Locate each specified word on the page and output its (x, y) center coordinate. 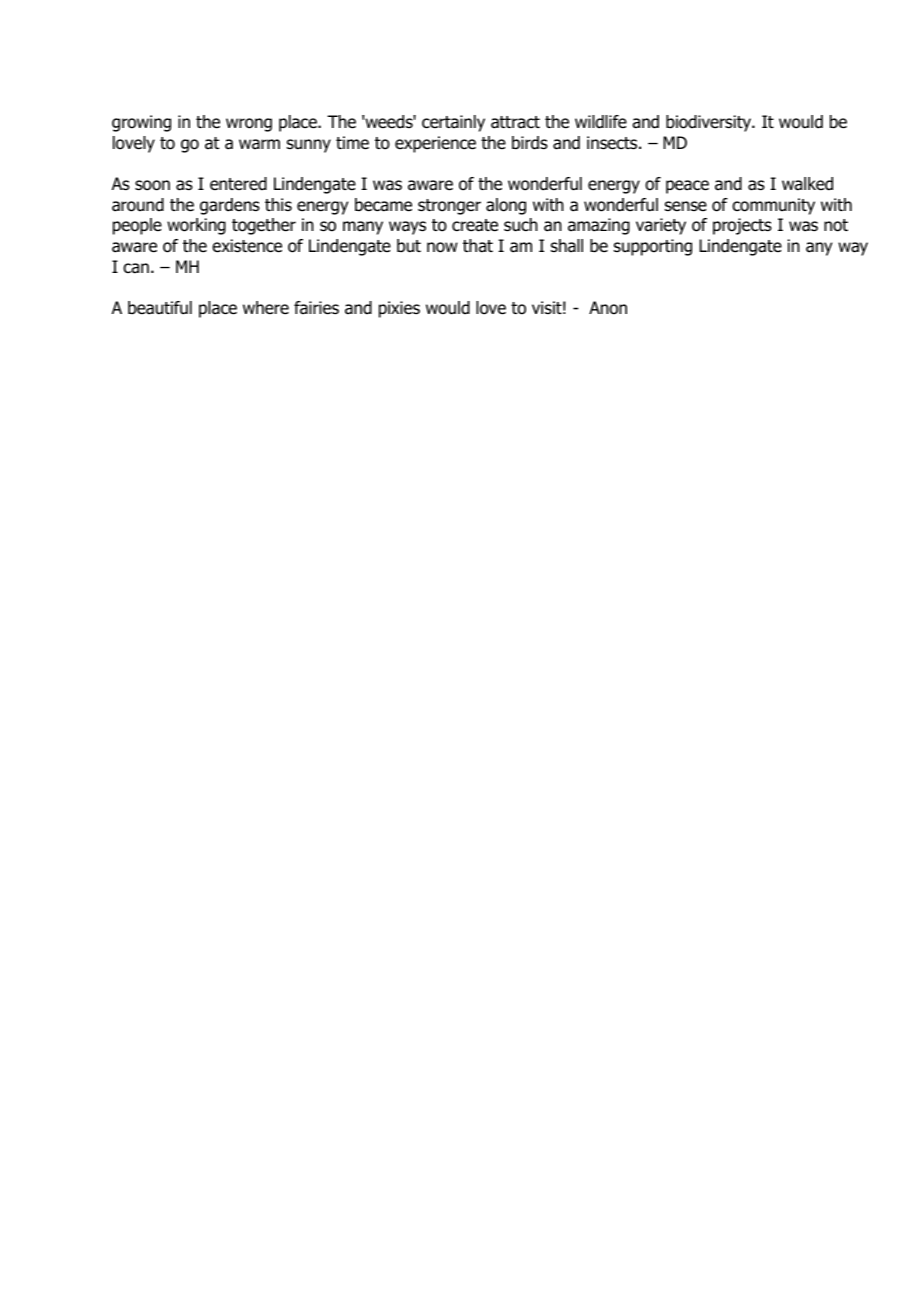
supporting (653, 247)
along (506, 206)
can (136, 268)
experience (435, 144)
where (266, 308)
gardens (230, 206)
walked (807, 184)
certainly (453, 123)
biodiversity (709, 123)
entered (238, 184)
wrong (249, 125)
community (773, 206)
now (442, 247)
